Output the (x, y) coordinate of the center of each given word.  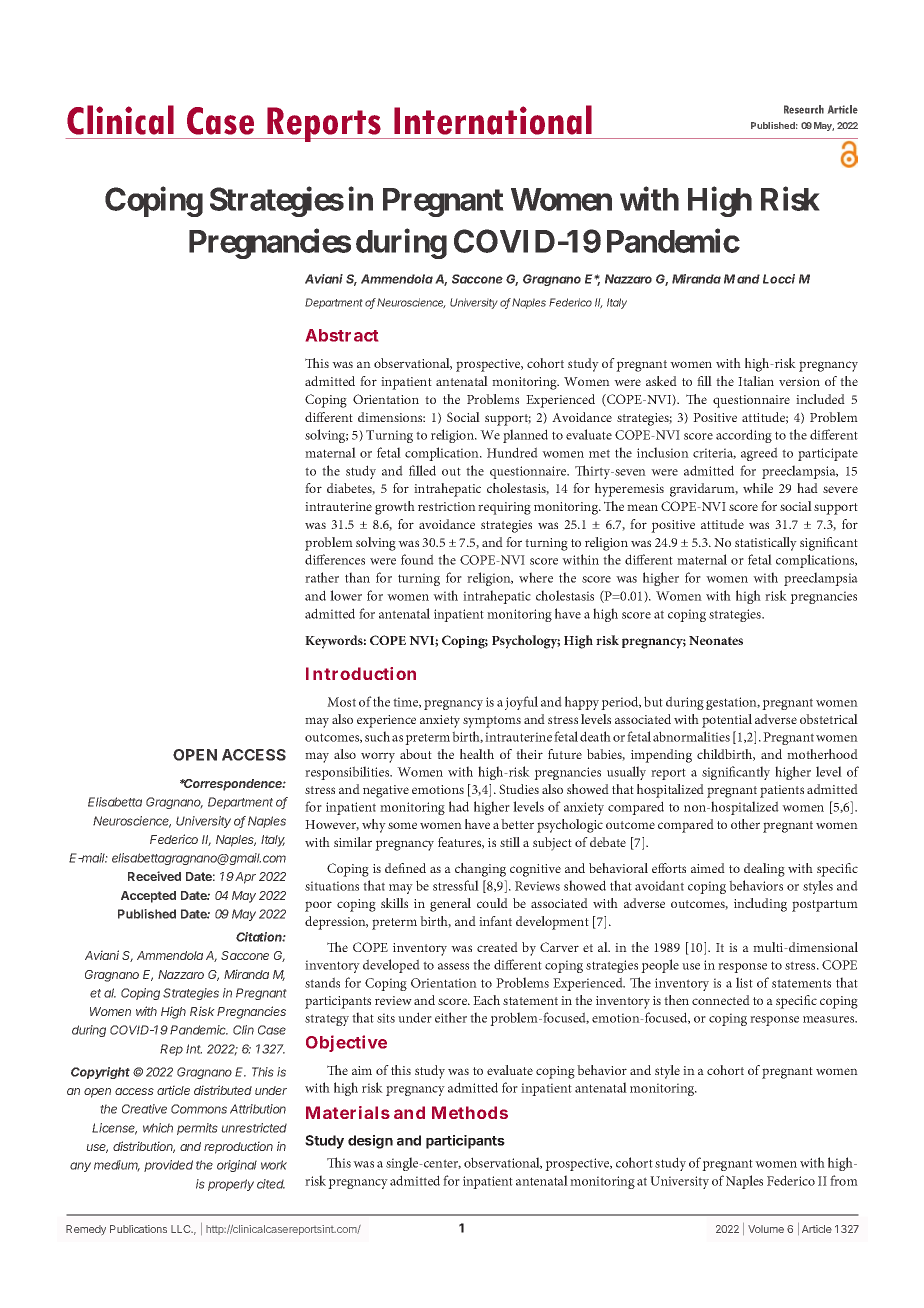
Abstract (342, 335)
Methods (470, 1112)
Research (804, 109)
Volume (766, 1229)
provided (168, 1166)
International (493, 120)
